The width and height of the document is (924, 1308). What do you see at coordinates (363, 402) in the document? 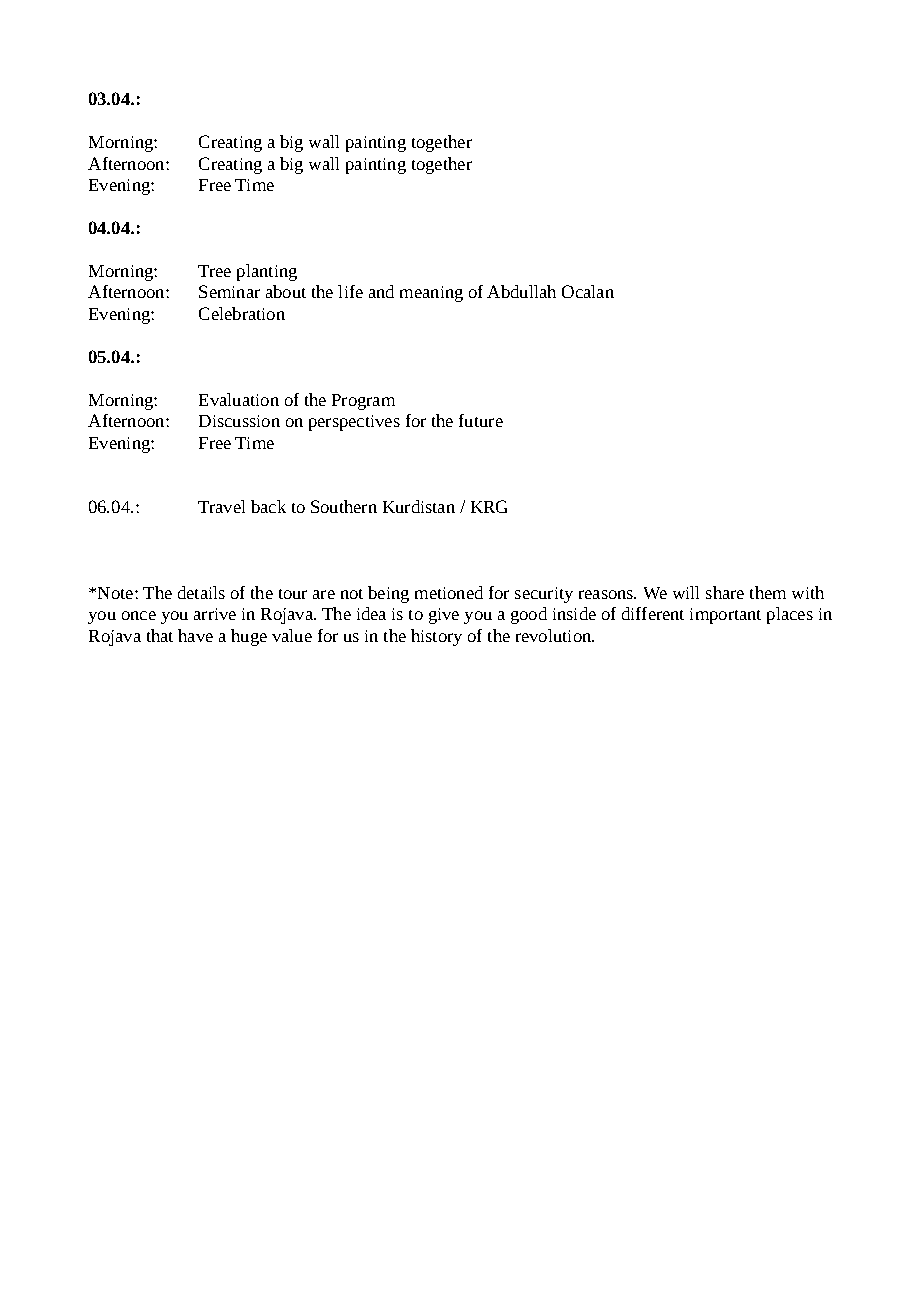
I see `Program` at bounding box center [363, 402].
